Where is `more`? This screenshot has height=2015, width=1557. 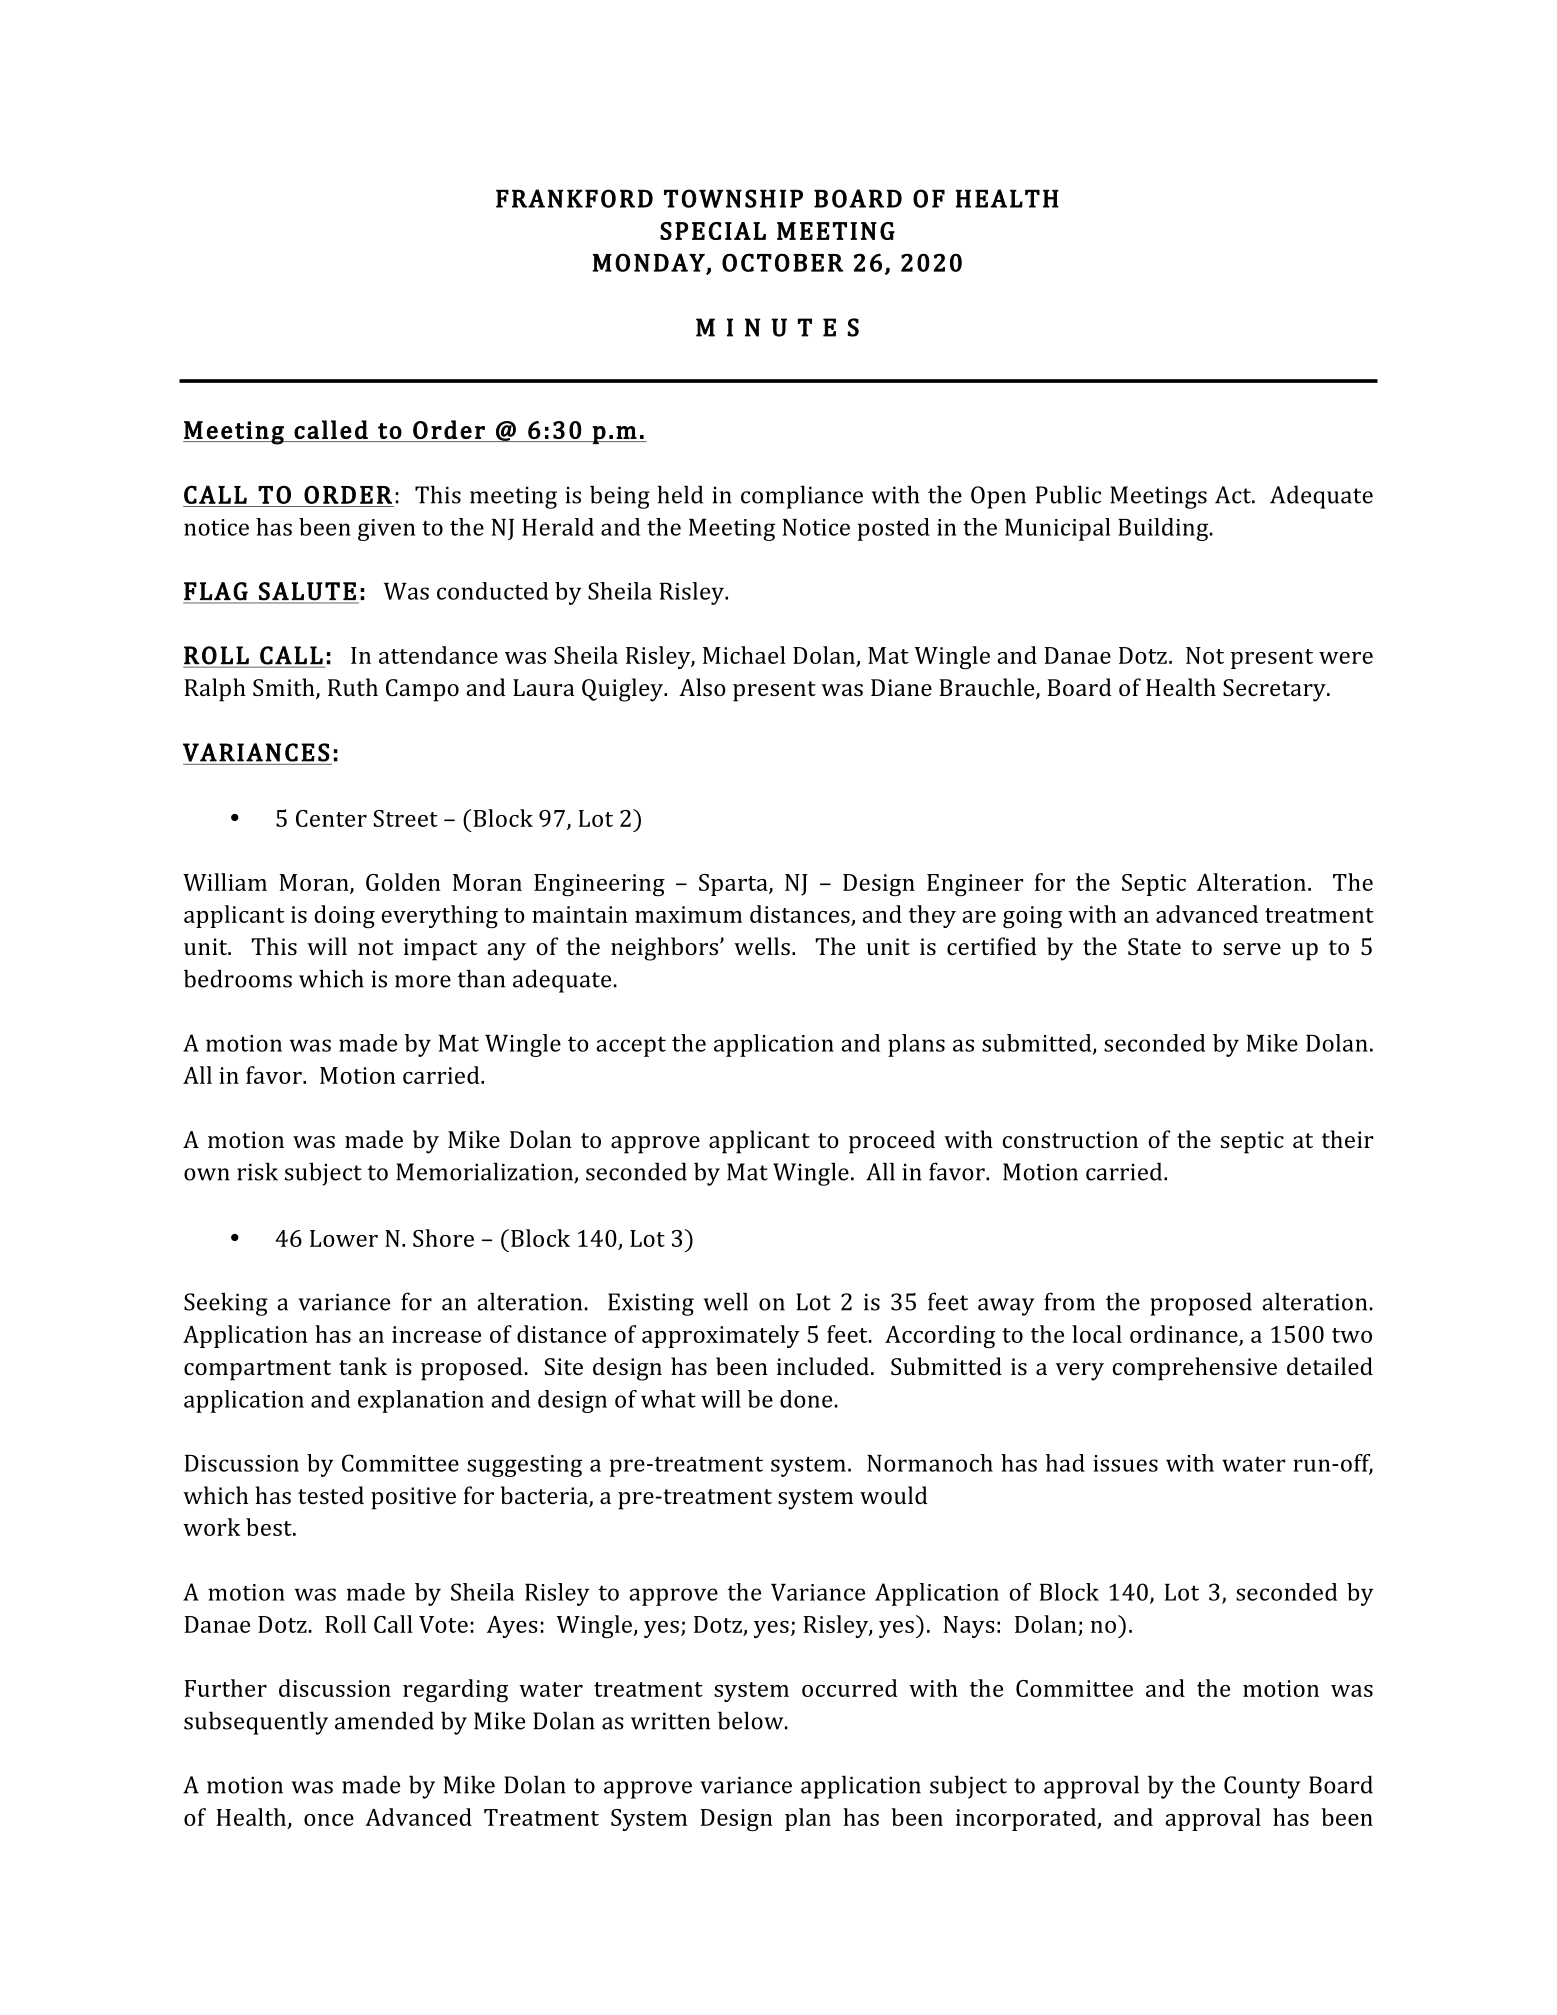
more is located at coordinates (423, 981).
